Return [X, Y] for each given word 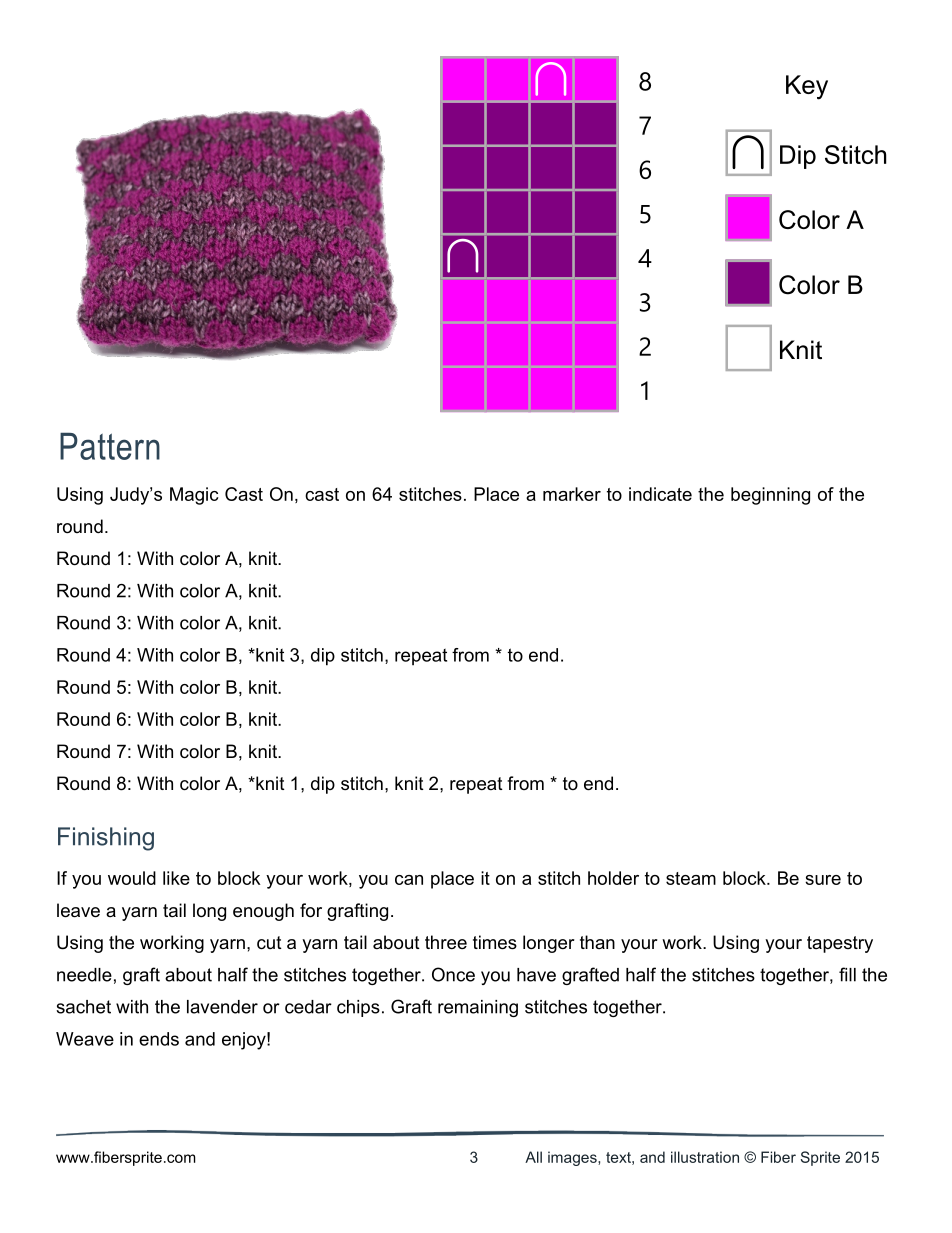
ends [159, 1039]
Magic [194, 496]
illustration [705, 1157]
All [533, 1157]
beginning [770, 496]
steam [691, 878]
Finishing [106, 839]
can [409, 880]
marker [572, 494]
